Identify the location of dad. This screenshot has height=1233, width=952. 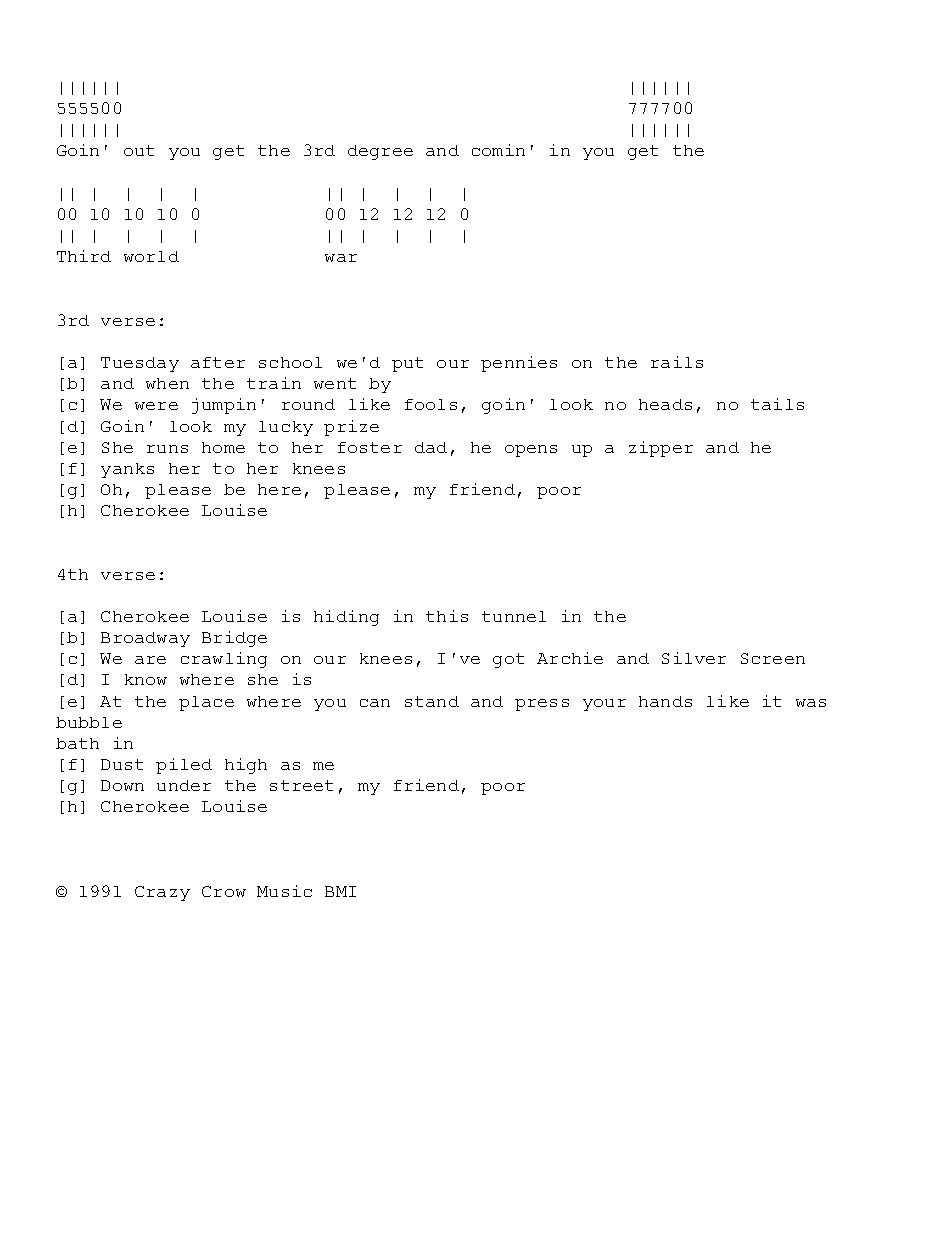
(431, 447).
